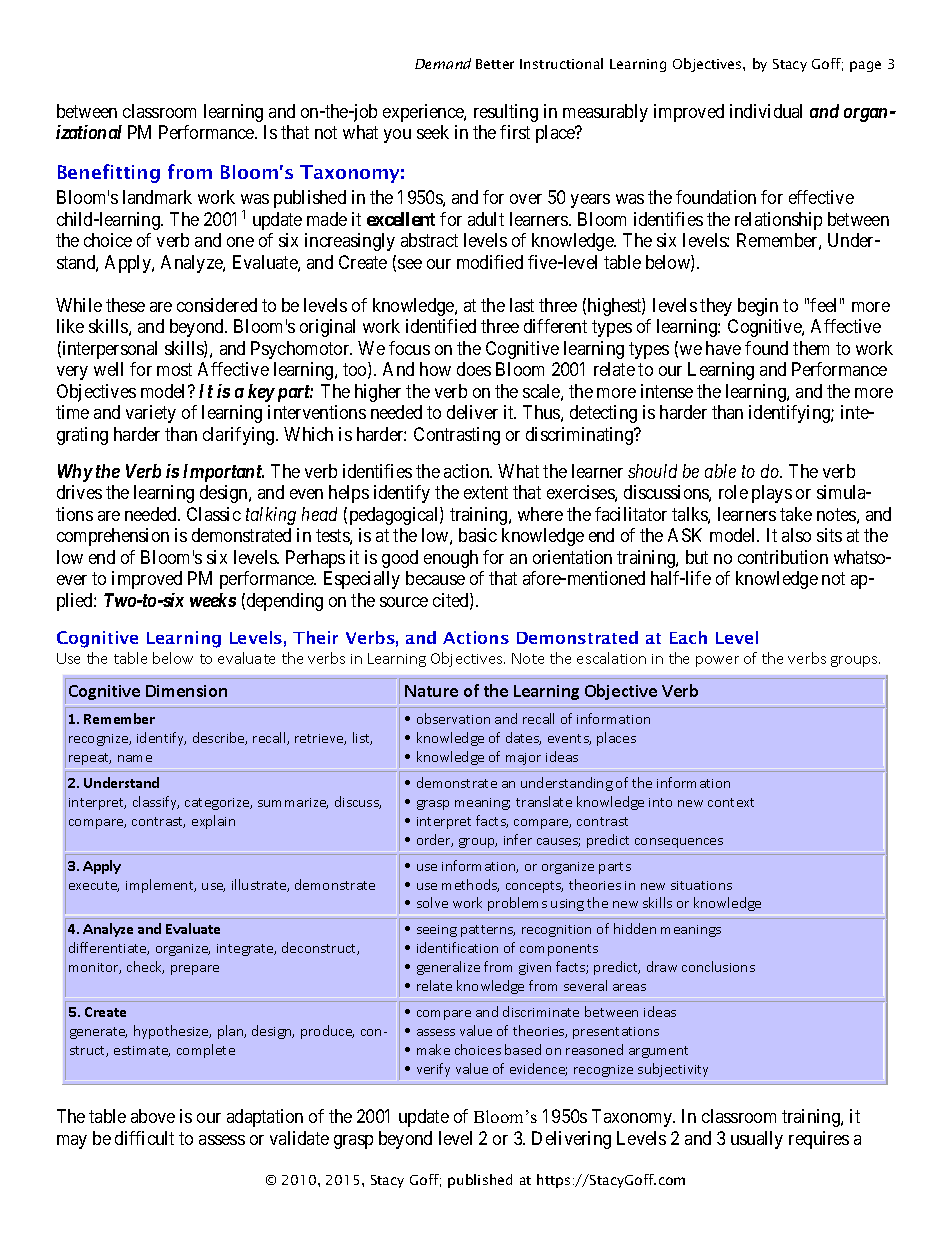 The image size is (952, 1233). Describe the element at coordinates (174, 370) in the page. I see `most` at that location.
